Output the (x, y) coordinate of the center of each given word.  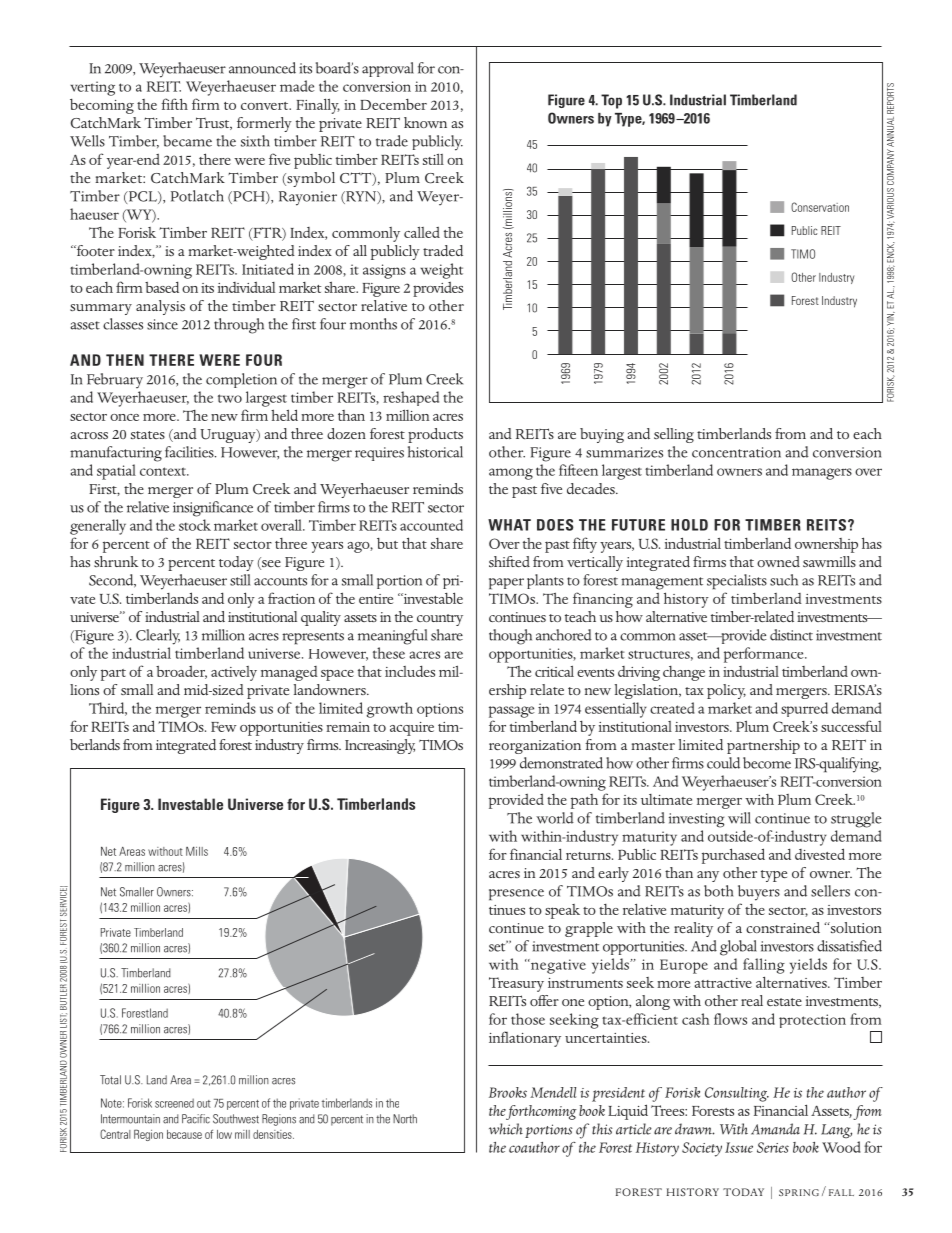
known (425, 122)
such (784, 580)
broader (181, 672)
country (440, 620)
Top (611, 101)
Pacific (196, 1119)
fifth (174, 104)
